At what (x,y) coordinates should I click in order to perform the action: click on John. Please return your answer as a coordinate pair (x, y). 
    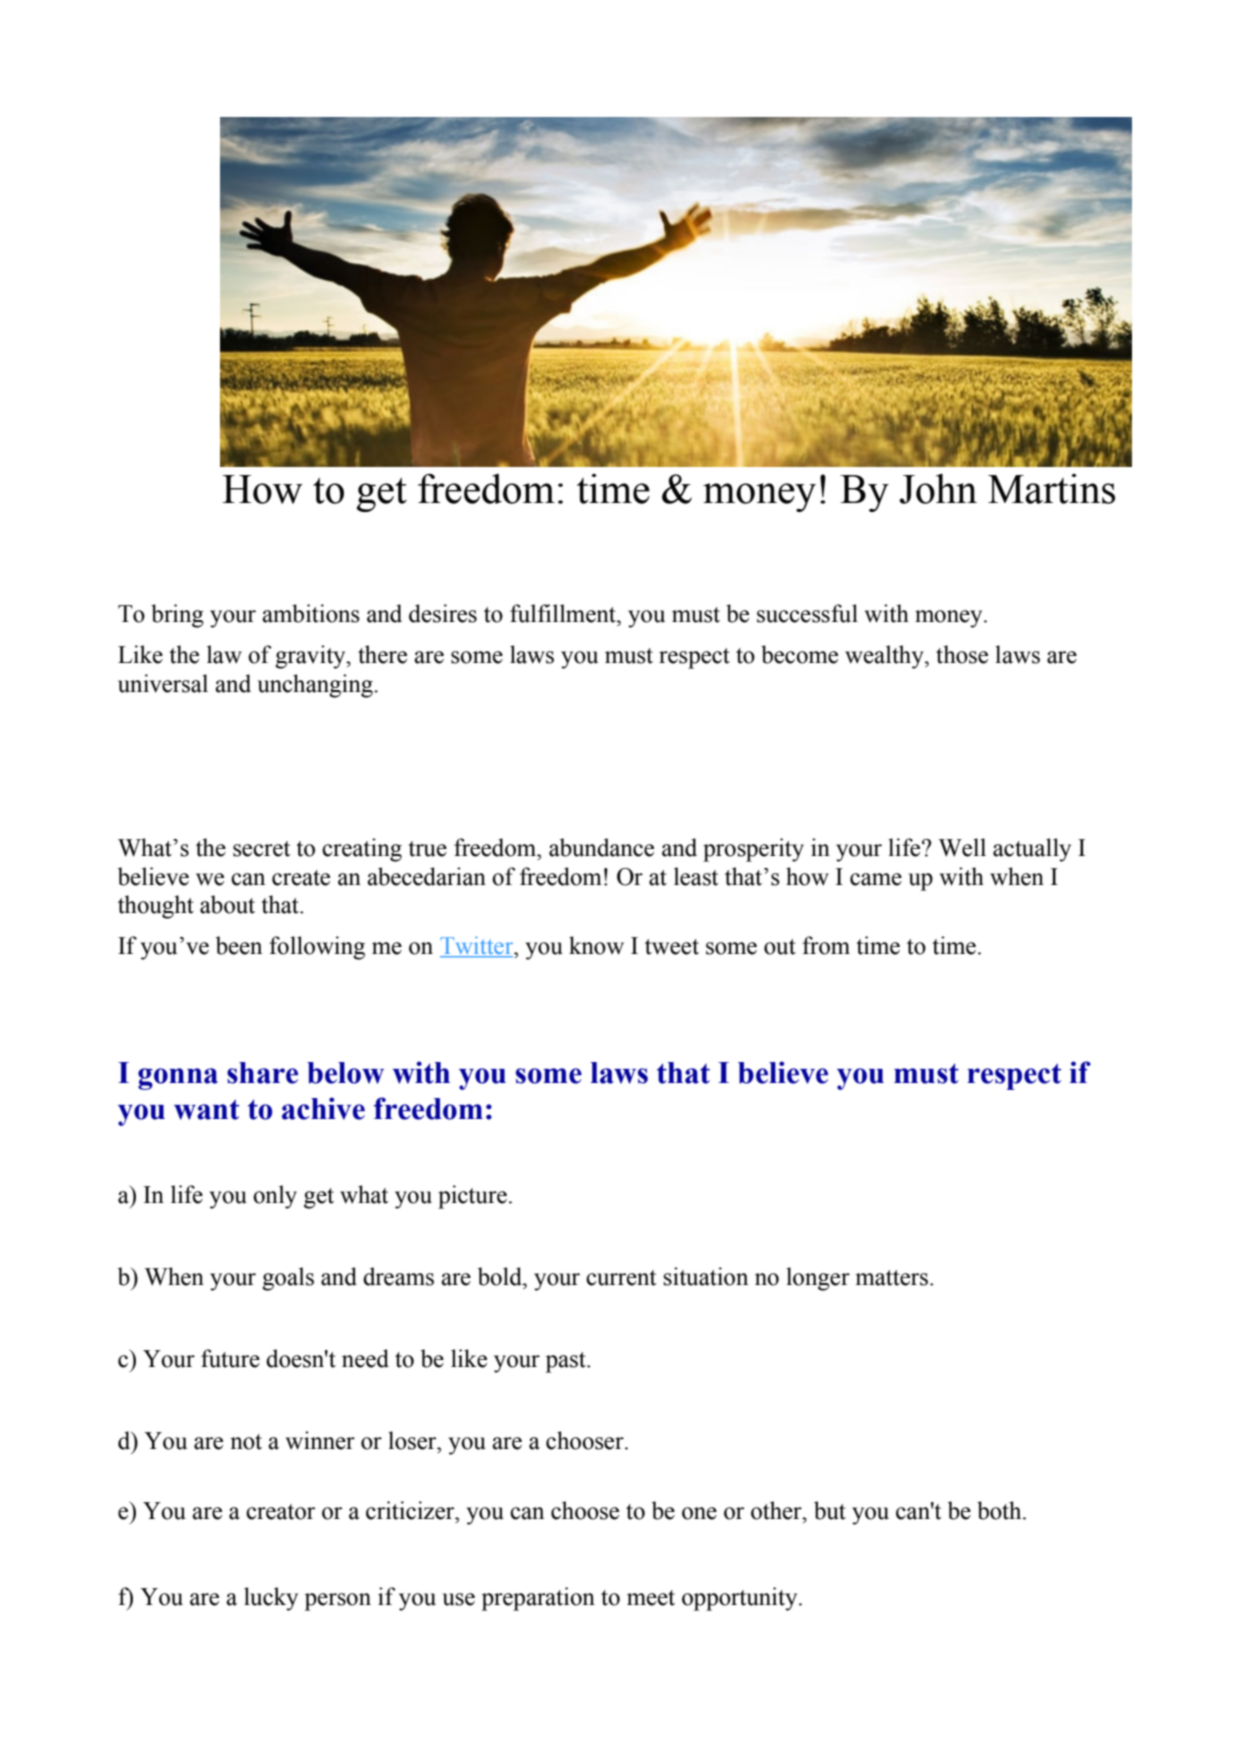
    Looking at the image, I should click on (938, 489).
